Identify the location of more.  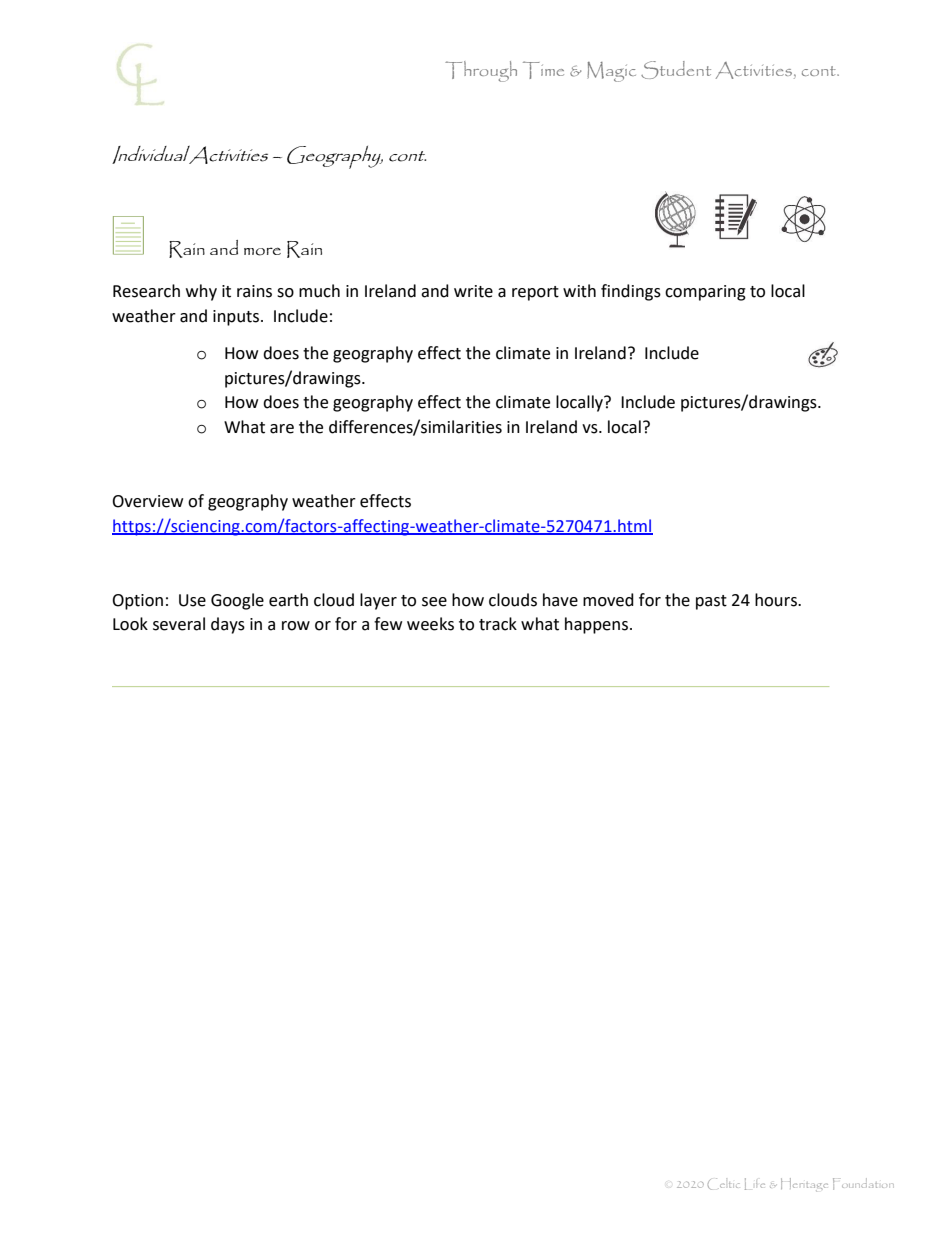
(262, 251).
